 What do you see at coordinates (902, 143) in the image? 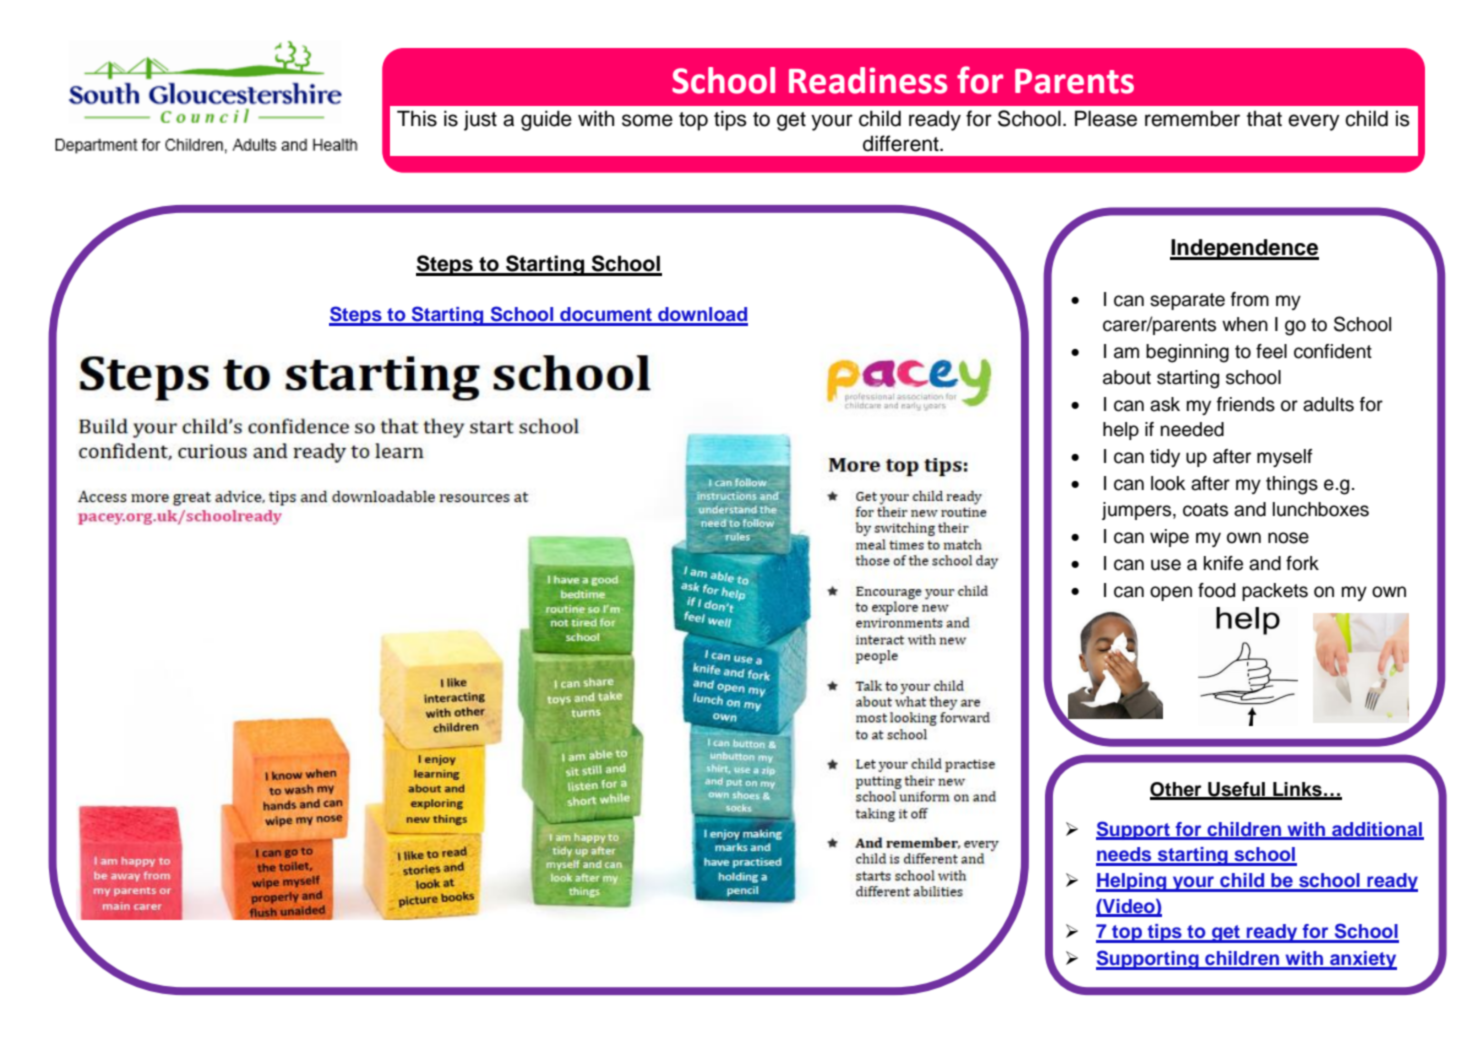
I see `different` at bounding box center [902, 143].
